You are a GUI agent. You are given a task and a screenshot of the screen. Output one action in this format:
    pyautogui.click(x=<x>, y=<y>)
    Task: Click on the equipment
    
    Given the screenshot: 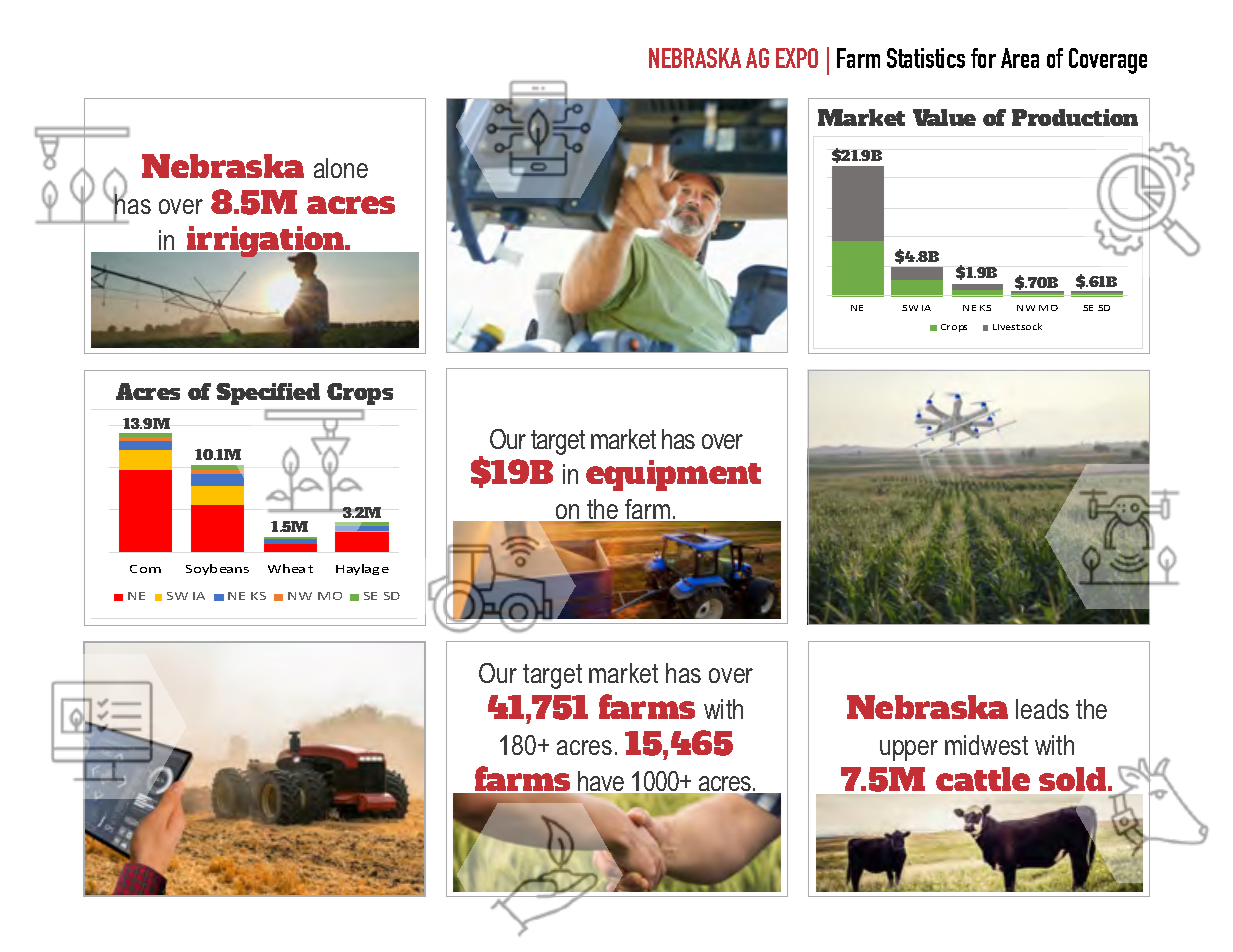 What is the action you would take?
    pyautogui.click(x=673, y=475)
